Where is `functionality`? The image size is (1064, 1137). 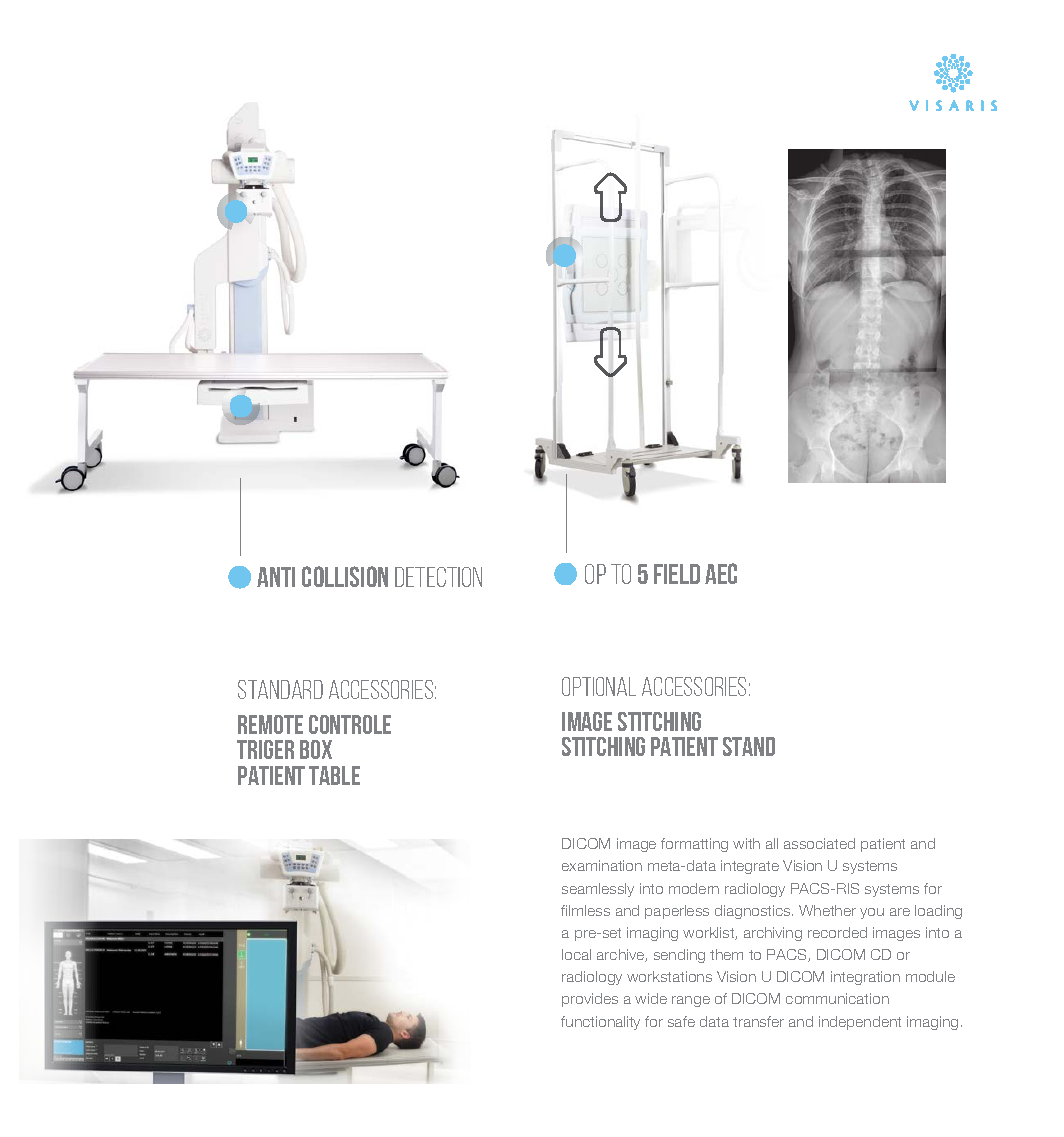 functionality is located at coordinates (600, 1023).
